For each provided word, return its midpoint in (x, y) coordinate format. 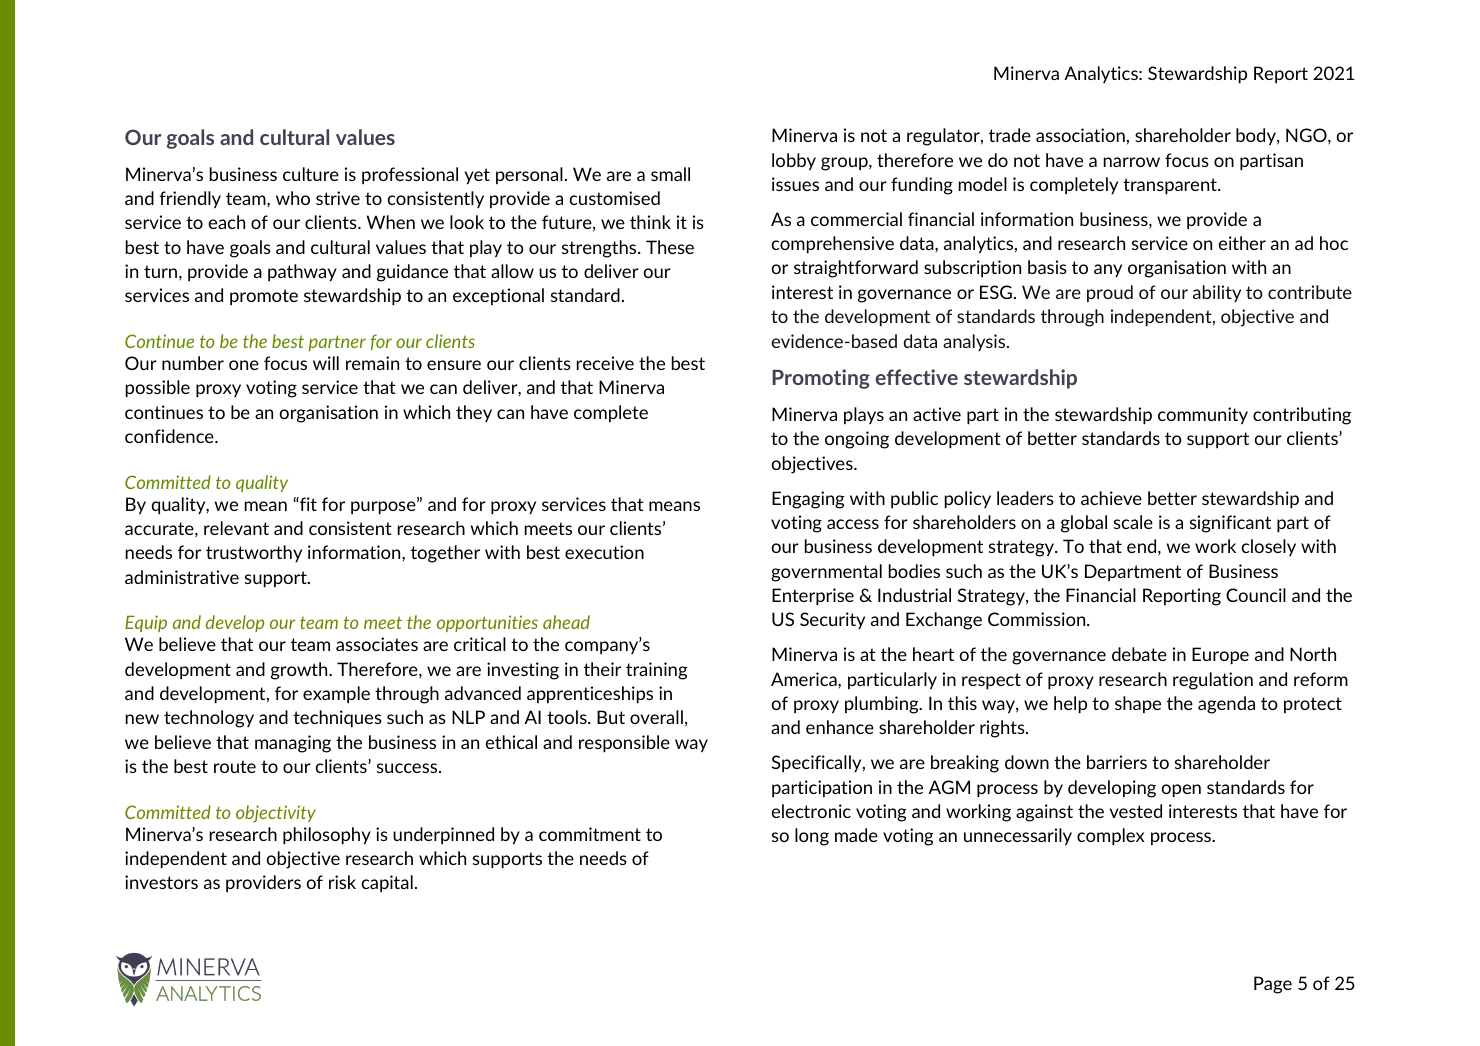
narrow (1132, 162)
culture (311, 174)
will (326, 363)
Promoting (821, 379)
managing (293, 744)
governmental (826, 573)
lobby (794, 161)
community (1203, 415)
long (812, 837)
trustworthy (254, 553)
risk (342, 882)
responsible (624, 743)
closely (1268, 547)
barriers (1117, 762)
